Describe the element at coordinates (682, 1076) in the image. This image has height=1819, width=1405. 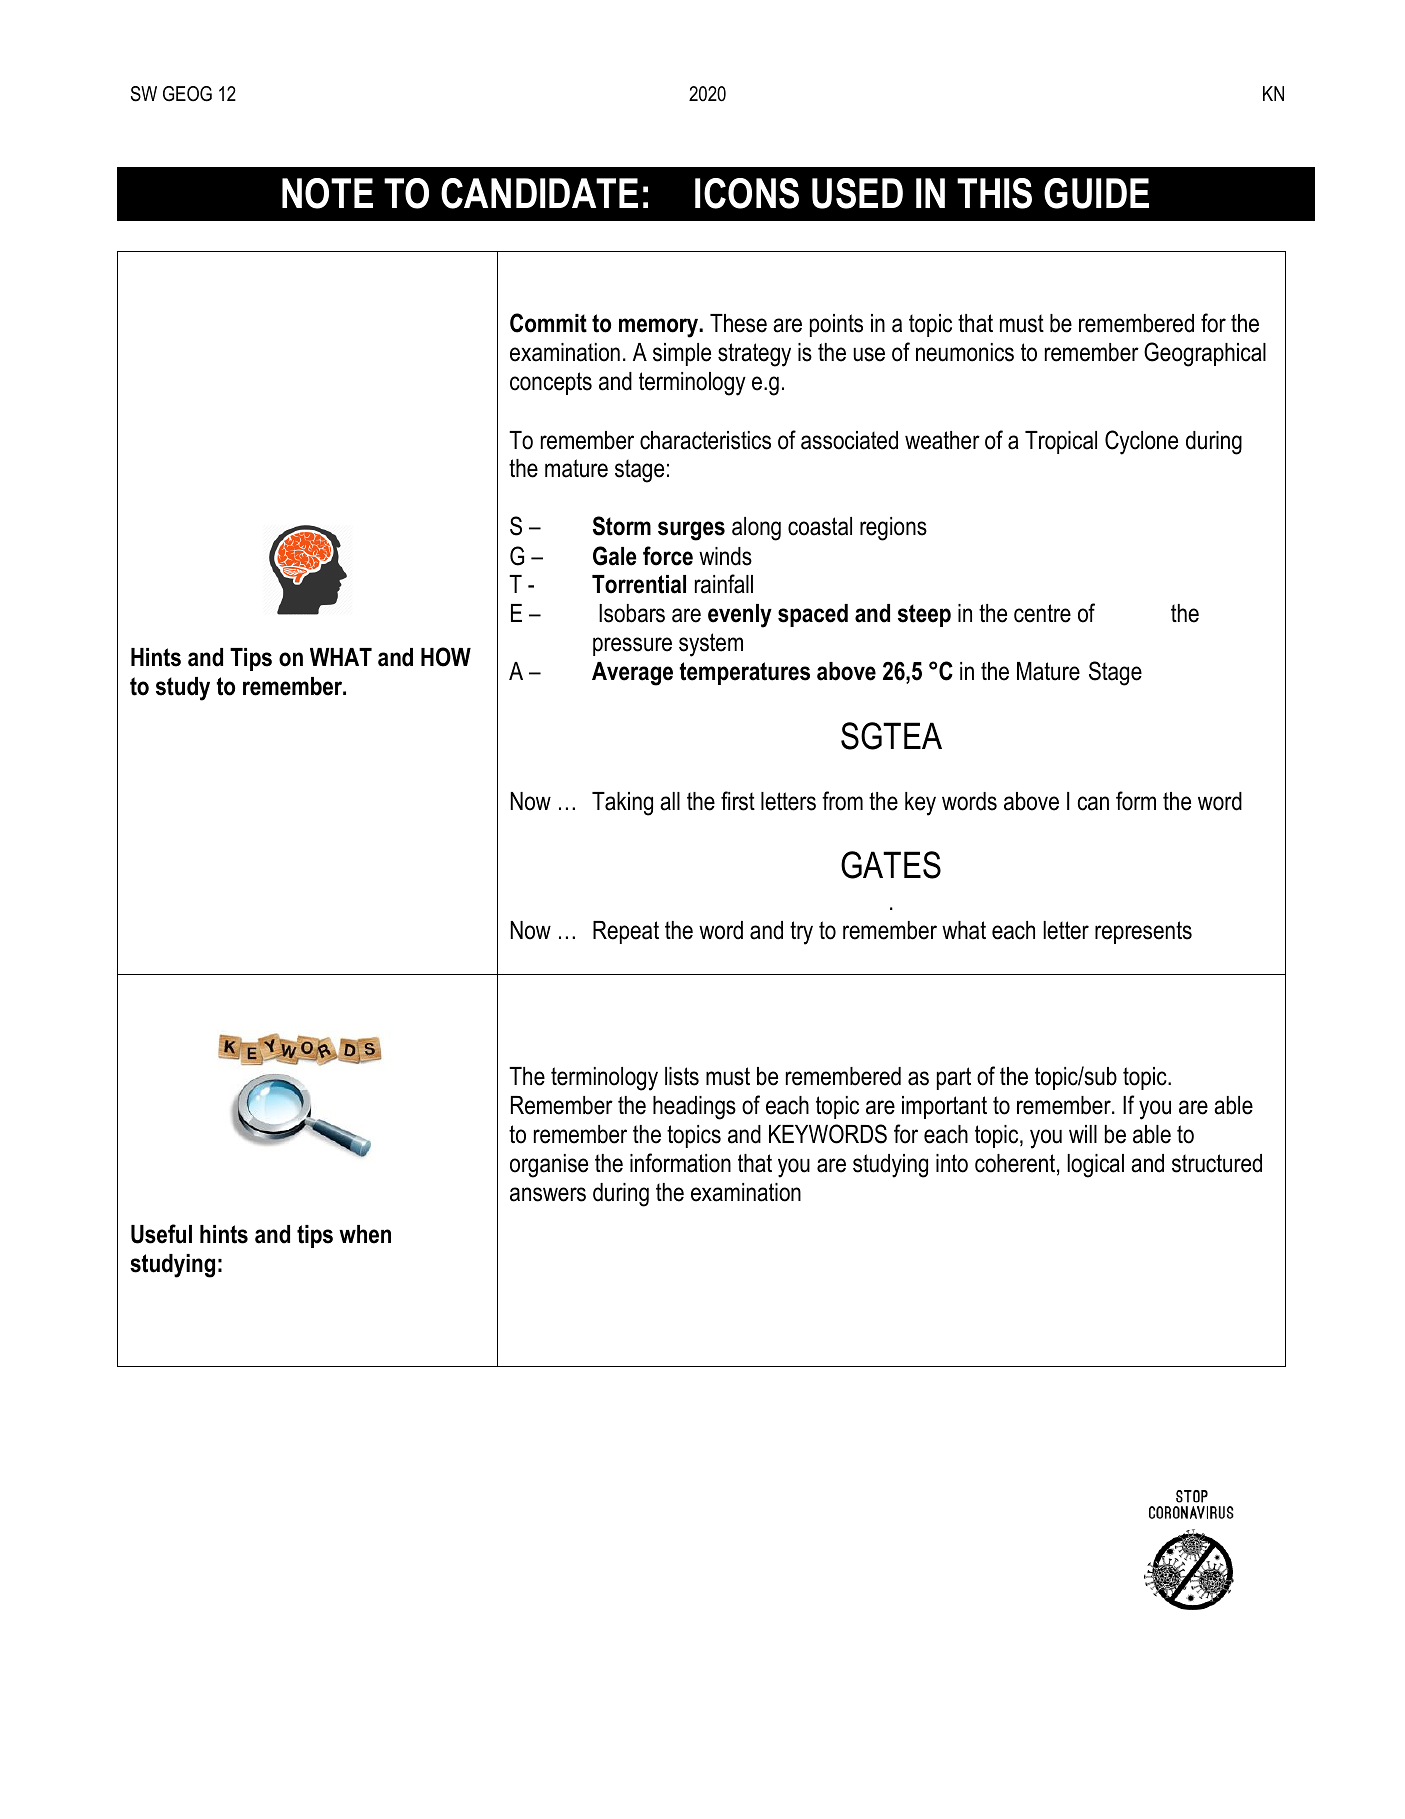
I see `lists` at that location.
